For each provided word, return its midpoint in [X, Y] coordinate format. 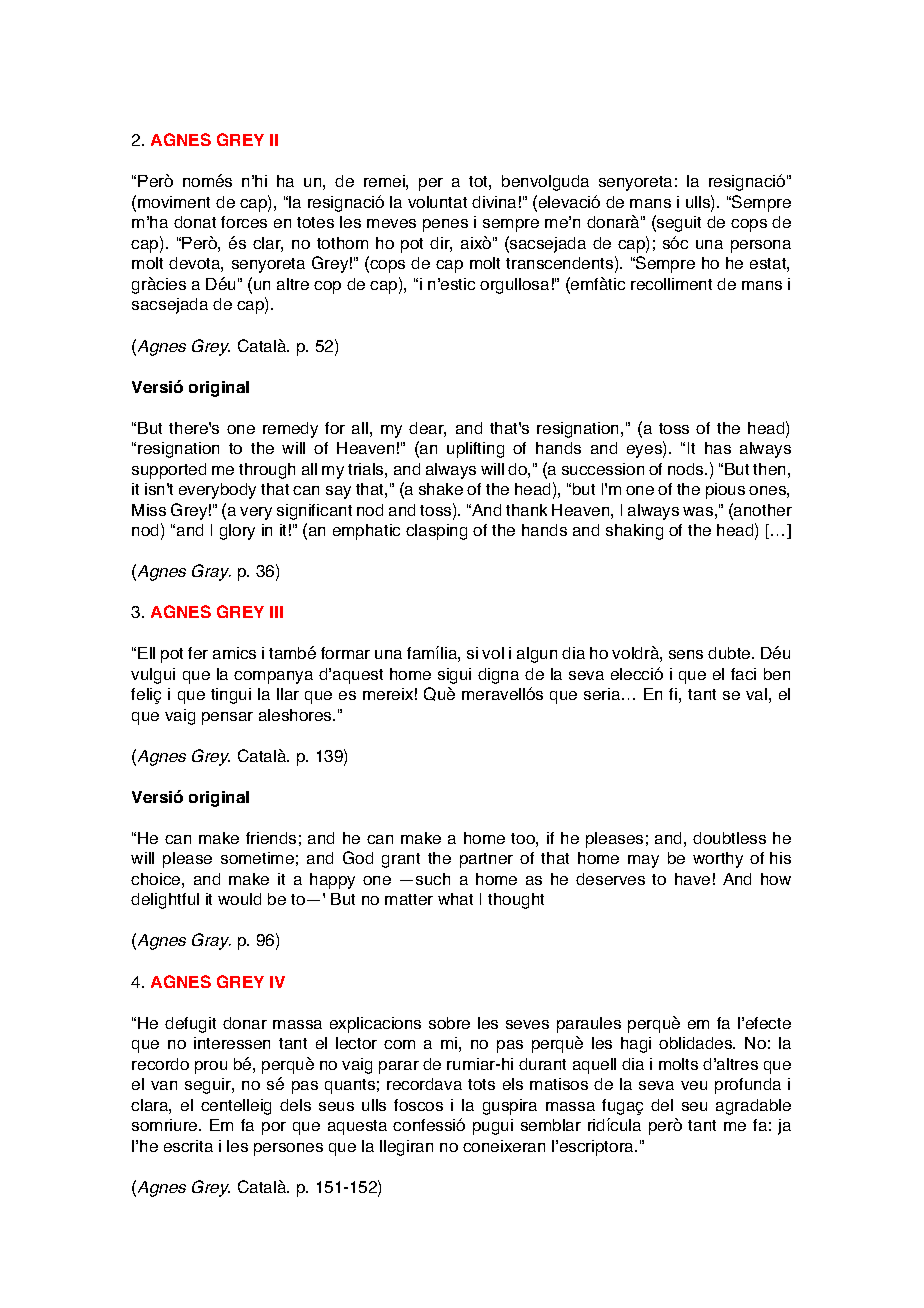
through [267, 471]
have [692, 879]
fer [198, 653]
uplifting [475, 450]
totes [315, 222]
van [164, 1085]
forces [244, 222]
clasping [436, 532]
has [718, 448]
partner [486, 860]
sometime [257, 858]
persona [761, 246]
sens [686, 654]
